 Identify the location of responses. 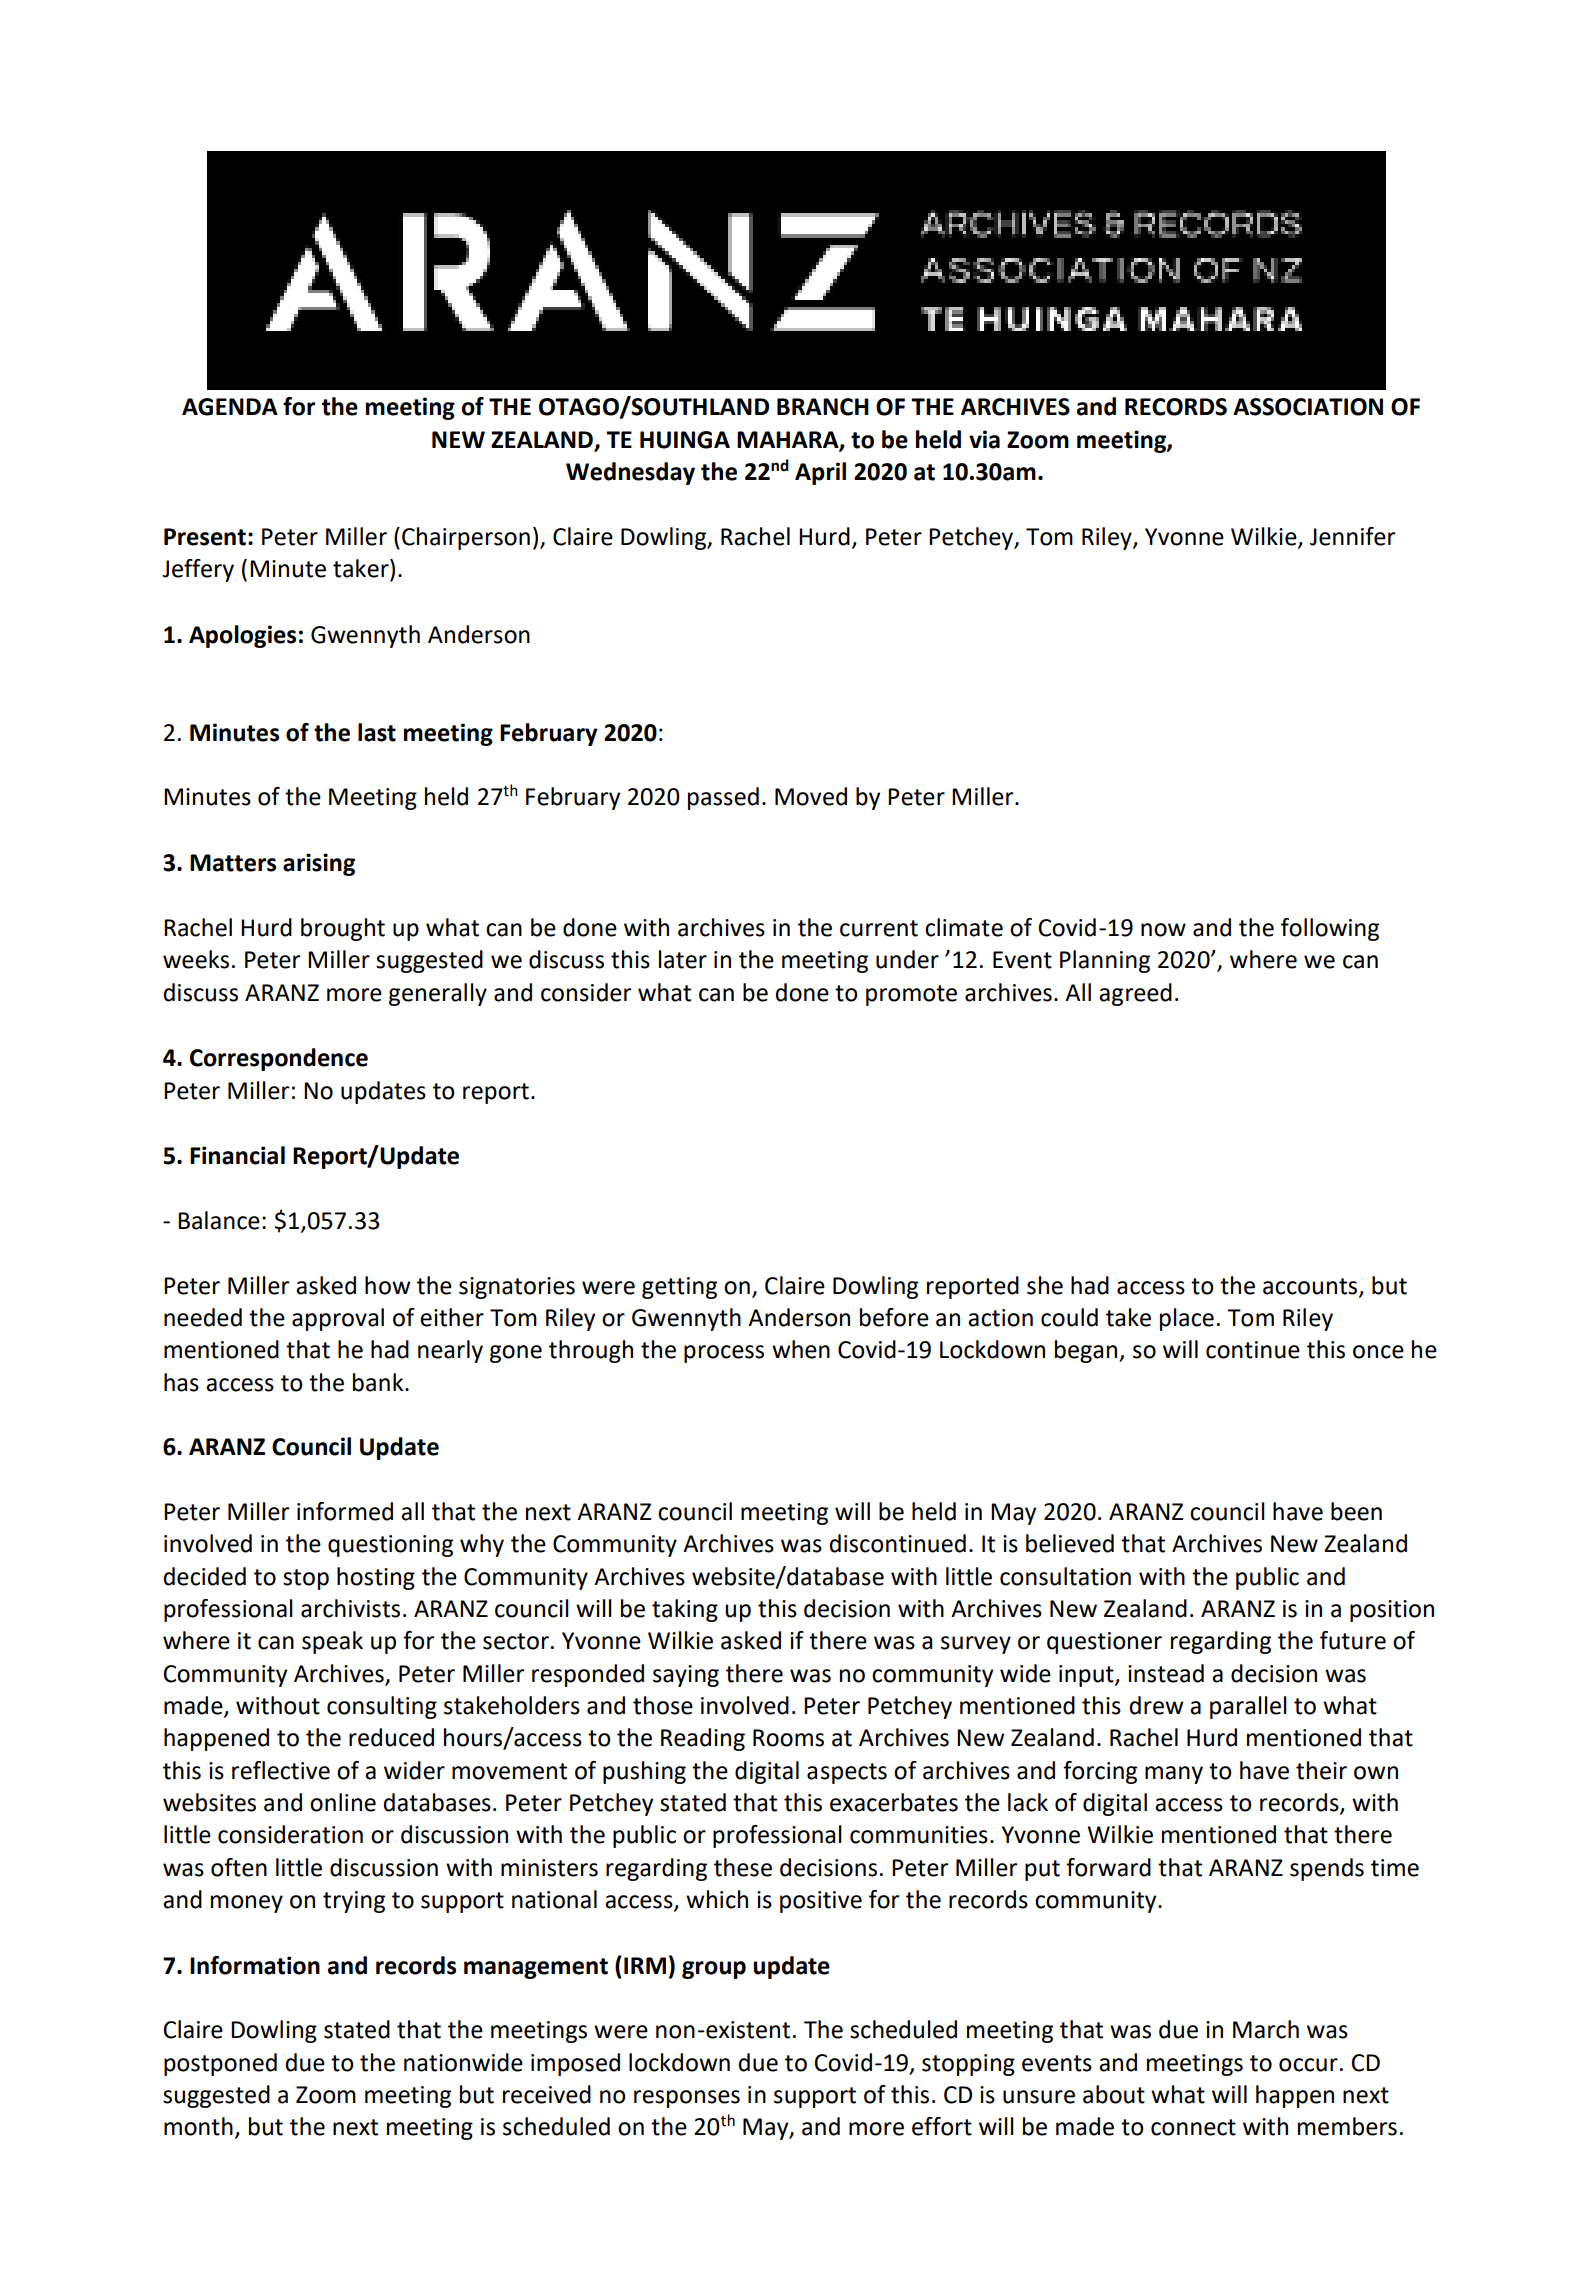
(687, 2099).
